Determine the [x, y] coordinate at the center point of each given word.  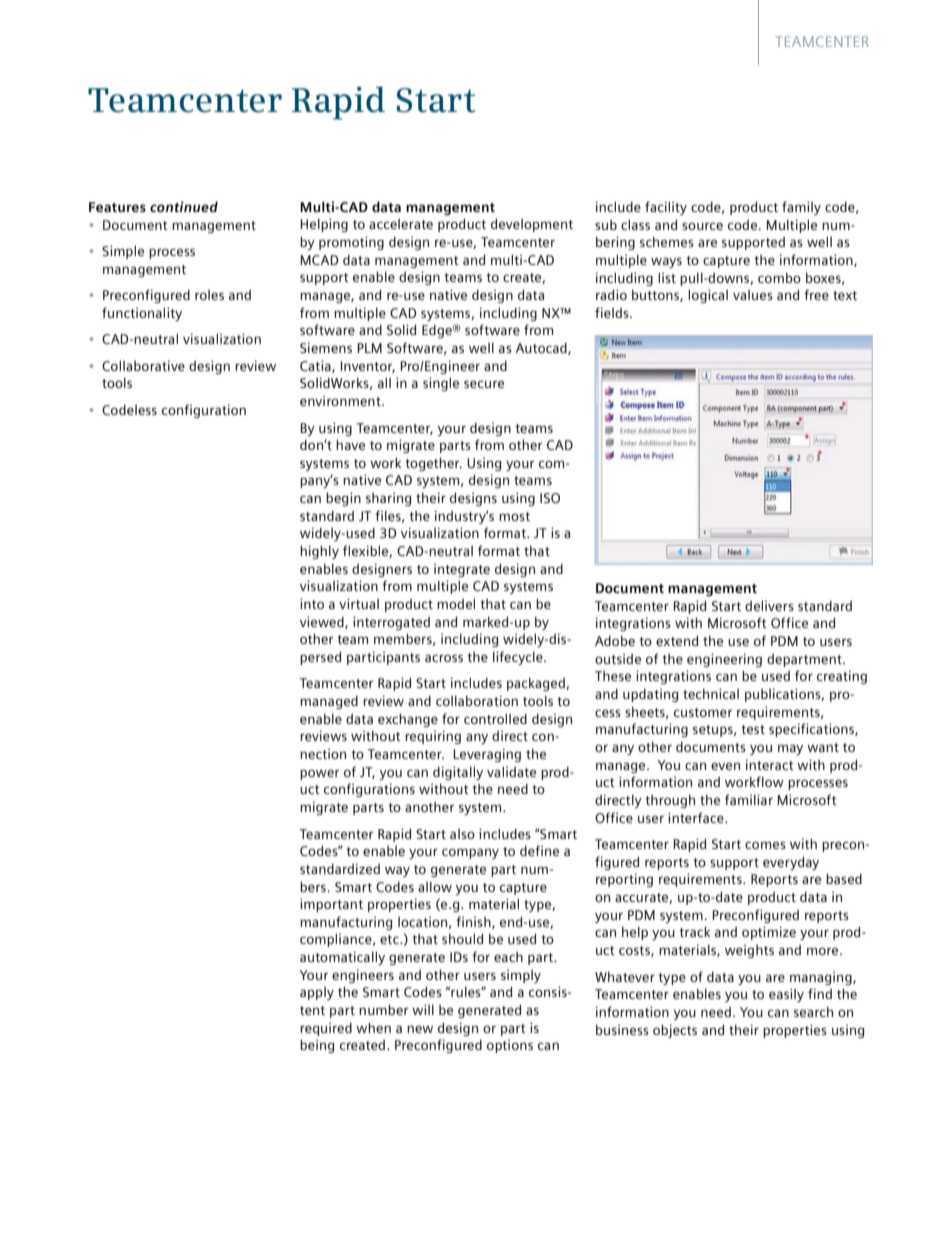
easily [786, 995]
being [317, 1046]
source [702, 226]
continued [184, 206]
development [532, 225]
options [510, 1046]
